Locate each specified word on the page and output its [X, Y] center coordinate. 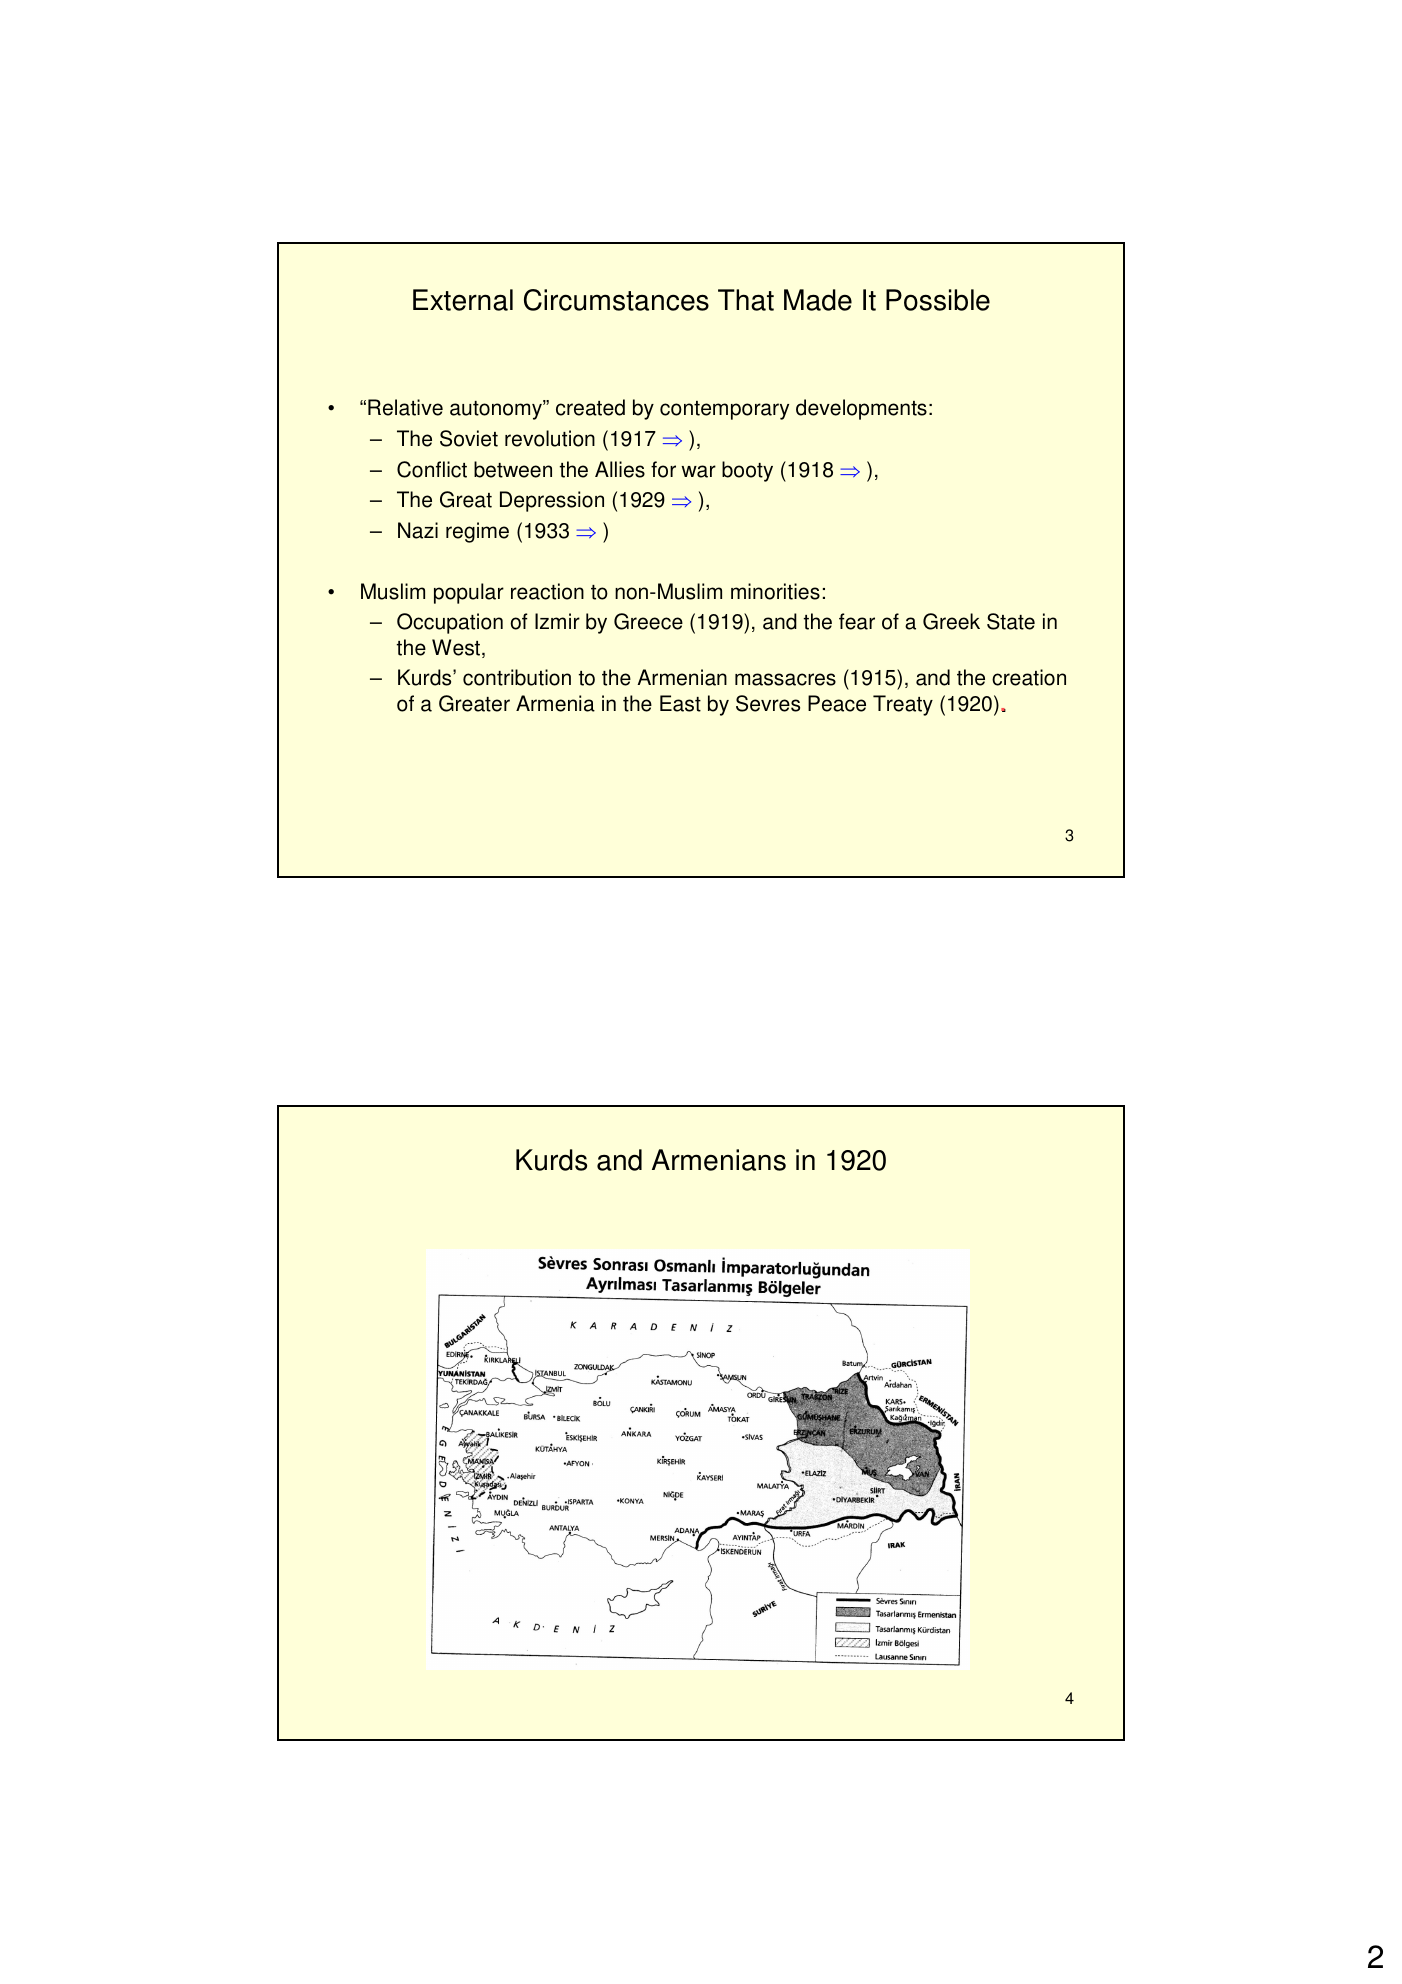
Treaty [903, 705]
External [463, 300]
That [746, 300]
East [680, 703]
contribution [517, 677]
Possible [938, 300]
